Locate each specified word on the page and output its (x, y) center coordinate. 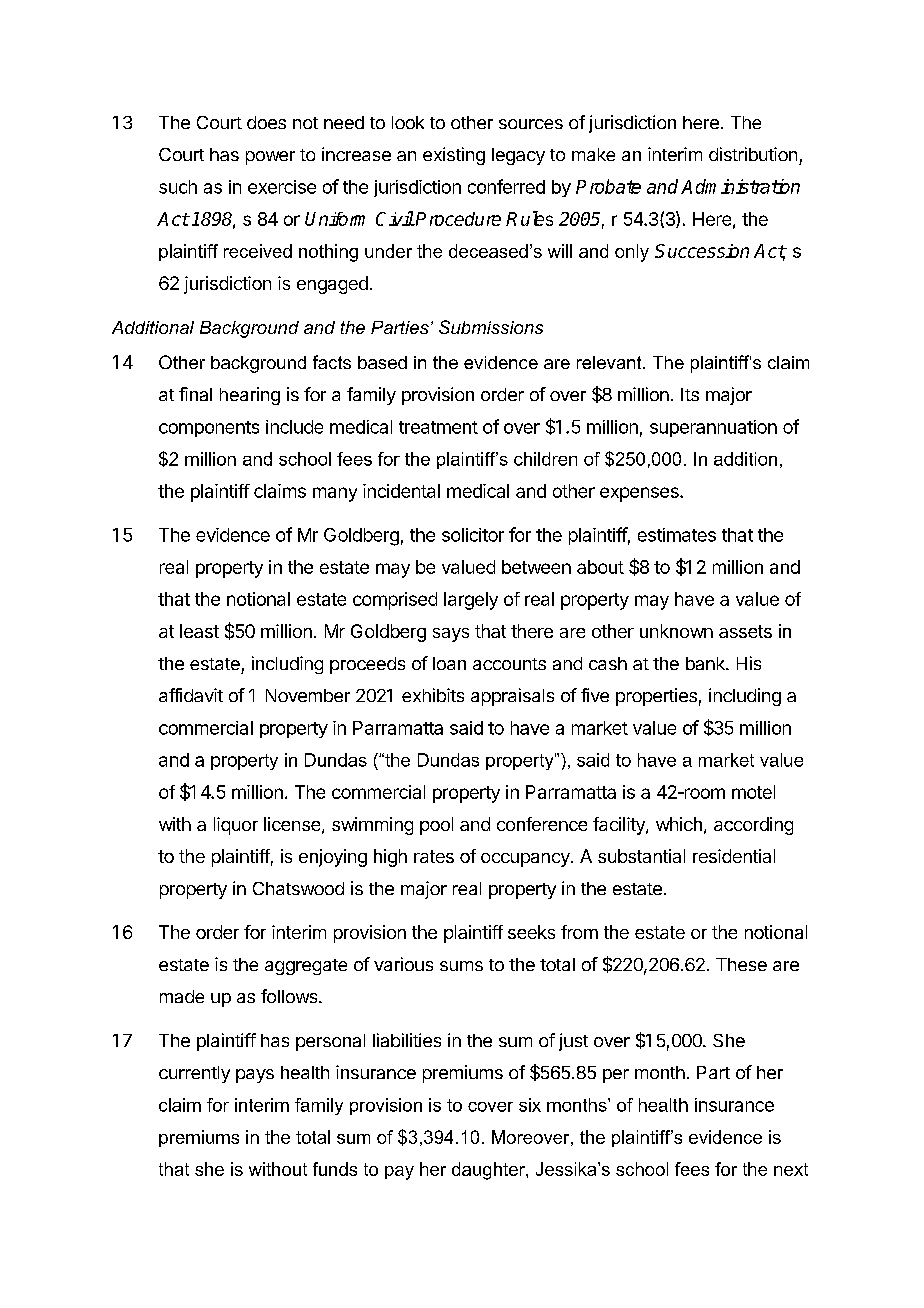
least (199, 631)
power (270, 158)
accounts (509, 664)
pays (255, 1076)
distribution (753, 154)
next (791, 1169)
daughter (489, 1171)
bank (706, 663)
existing (454, 156)
